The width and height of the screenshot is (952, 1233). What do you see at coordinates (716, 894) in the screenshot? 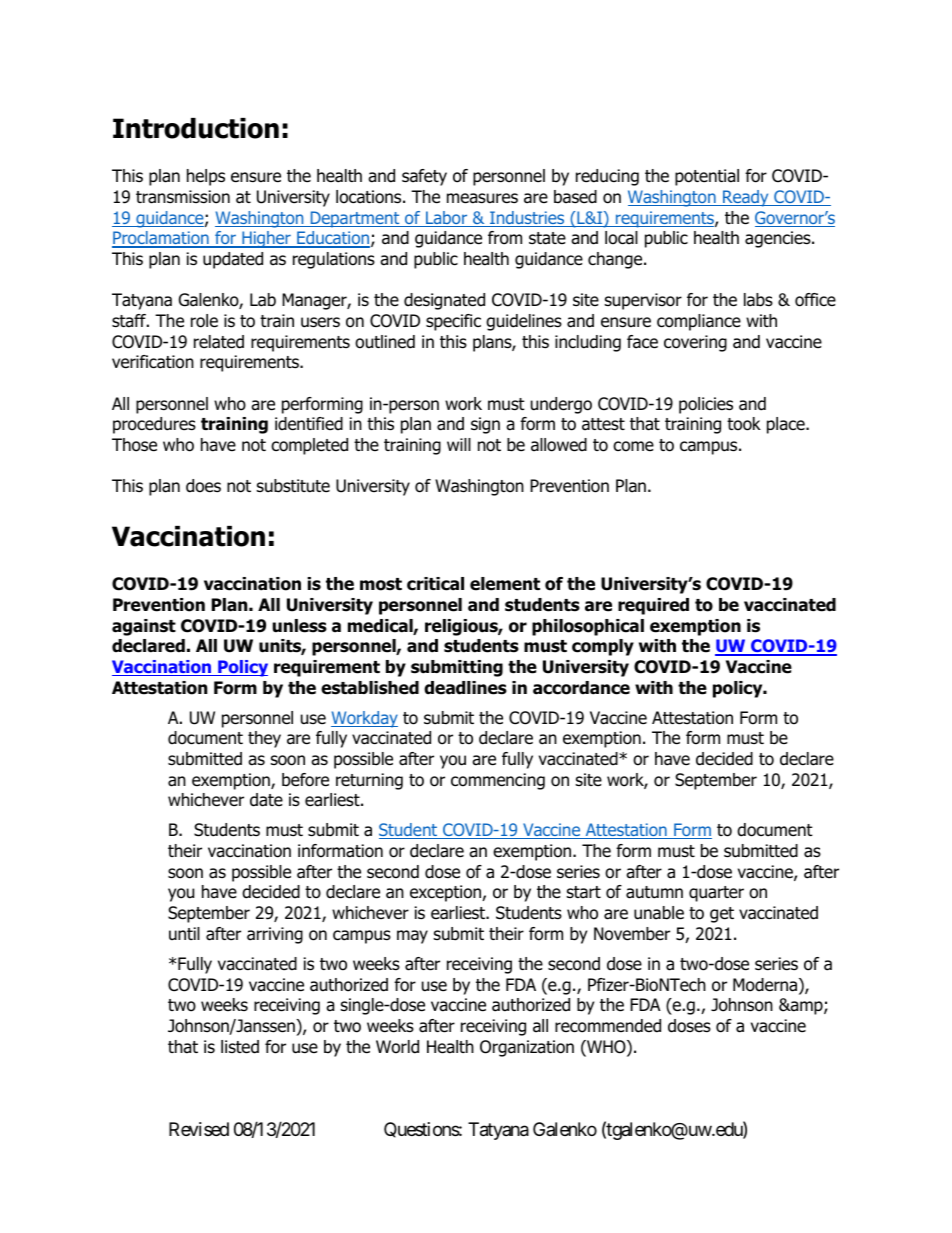
I see `quarter` at bounding box center [716, 894].
